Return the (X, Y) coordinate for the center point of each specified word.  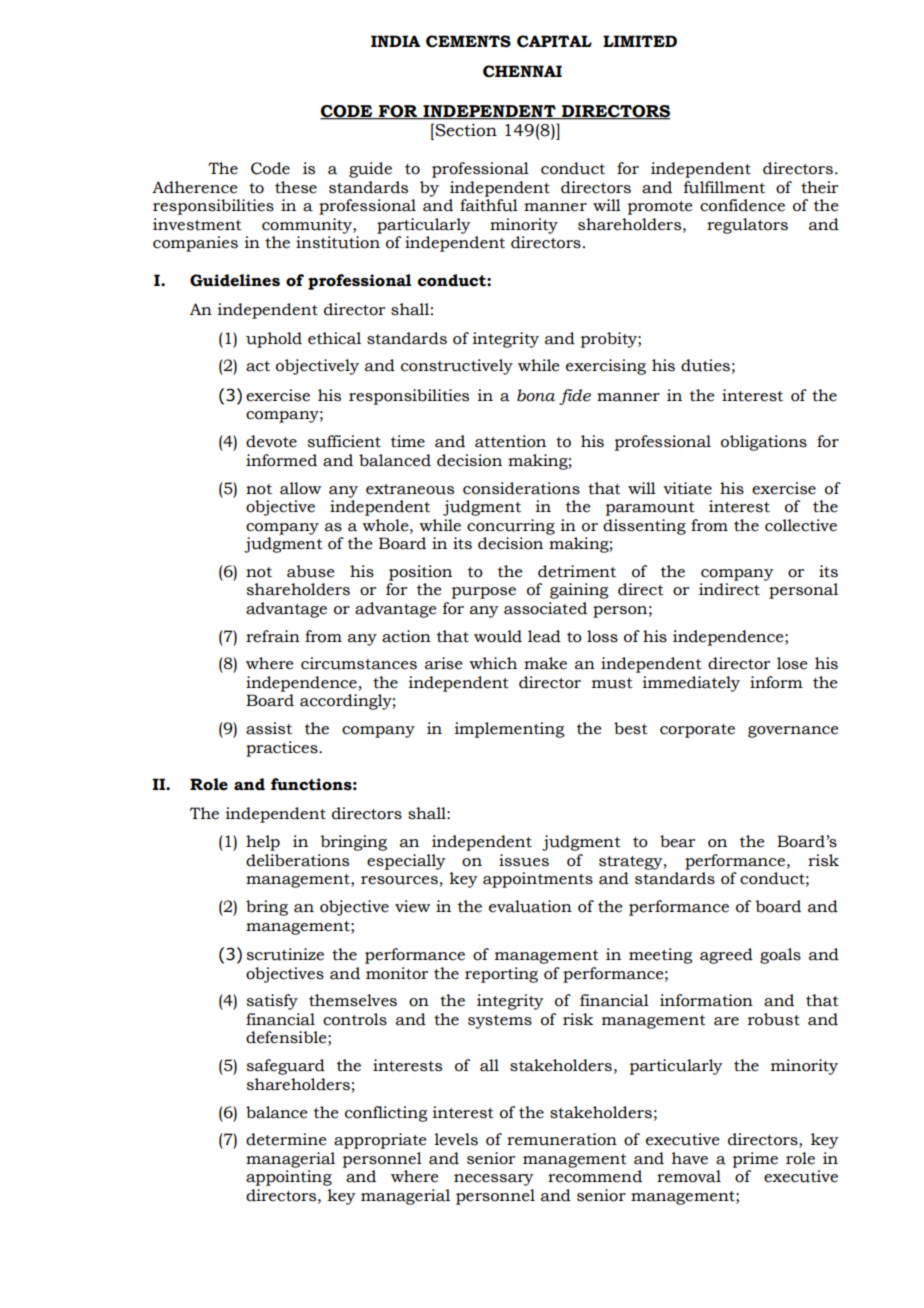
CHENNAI (522, 71)
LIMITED (640, 41)
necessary (494, 1180)
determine (286, 1139)
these (296, 187)
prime (755, 1160)
